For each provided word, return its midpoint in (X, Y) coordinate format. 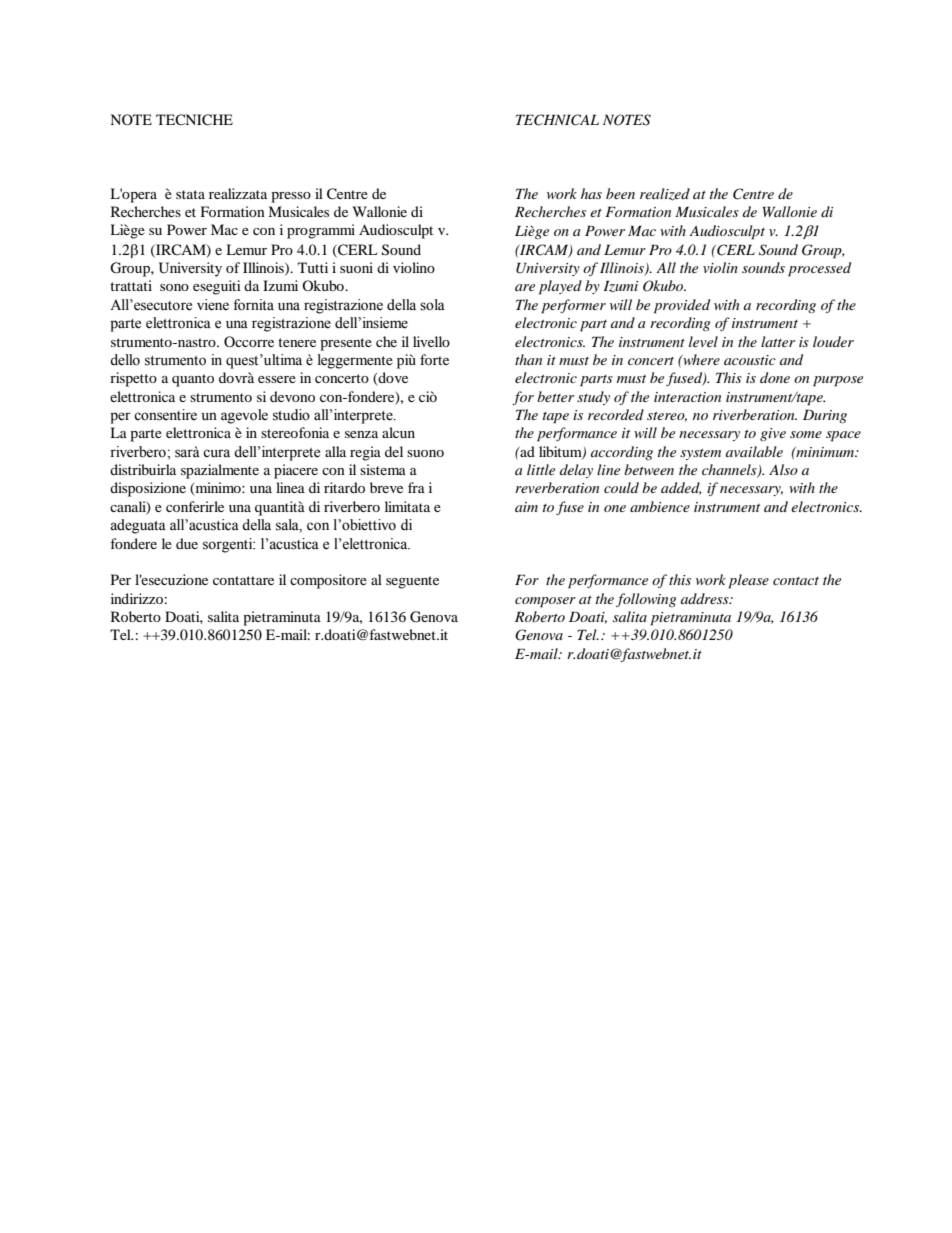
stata (190, 194)
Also (783, 469)
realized (665, 194)
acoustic (750, 360)
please (748, 581)
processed (819, 269)
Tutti (313, 267)
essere (277, 379)
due (187, 543)
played (560, 287)
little (541, 469)
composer (545, 602)
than (528, 359)
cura (216, 453)
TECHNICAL (557, 120)
